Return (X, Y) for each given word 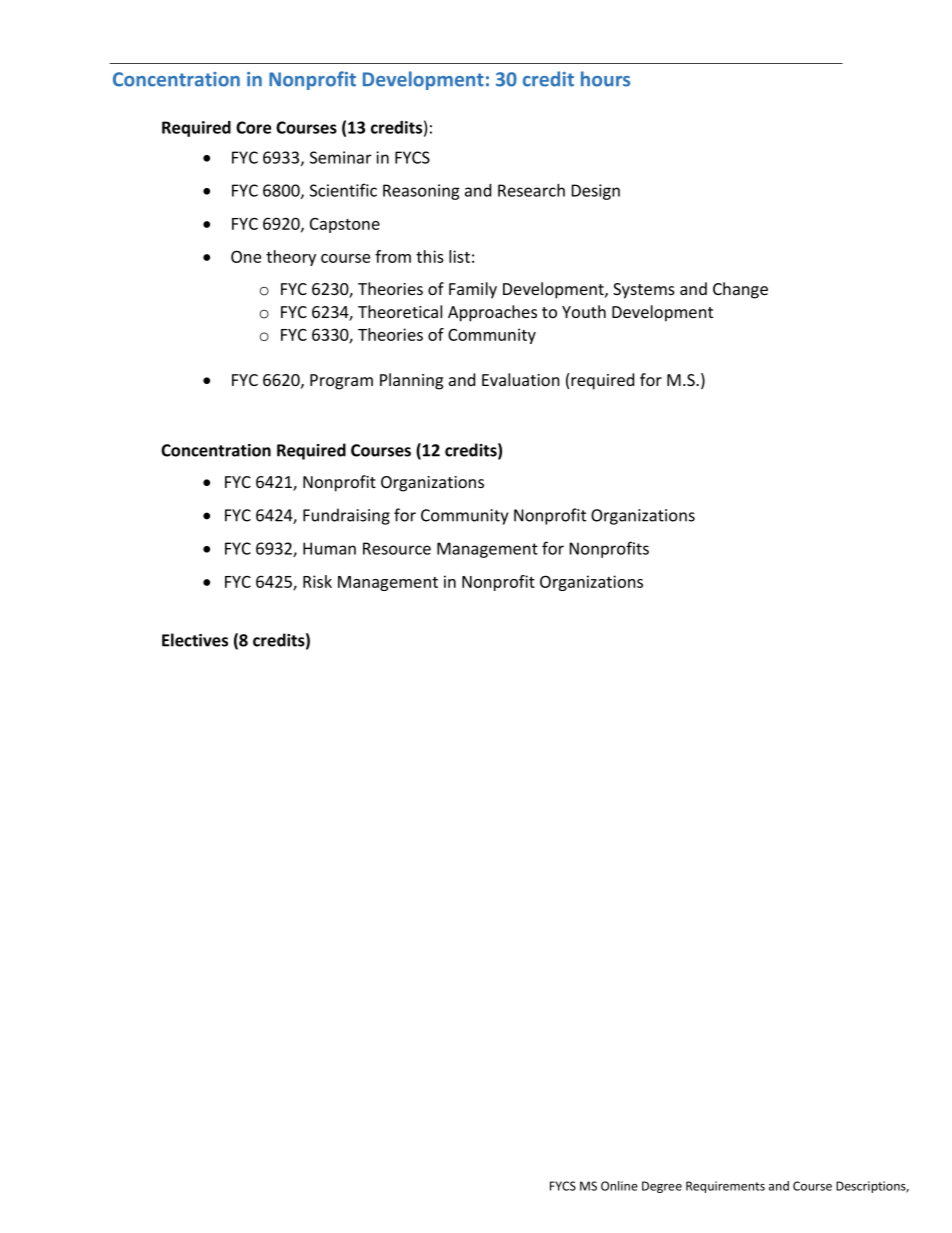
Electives (195, 640)
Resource (397, 548)
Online (619, 1186)
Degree (662, 1187)
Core (253, 127)
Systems (644, 291)
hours (605, 79)
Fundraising (346, 516)
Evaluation (521, 379)
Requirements (725, 1187)
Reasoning (421, 192)
